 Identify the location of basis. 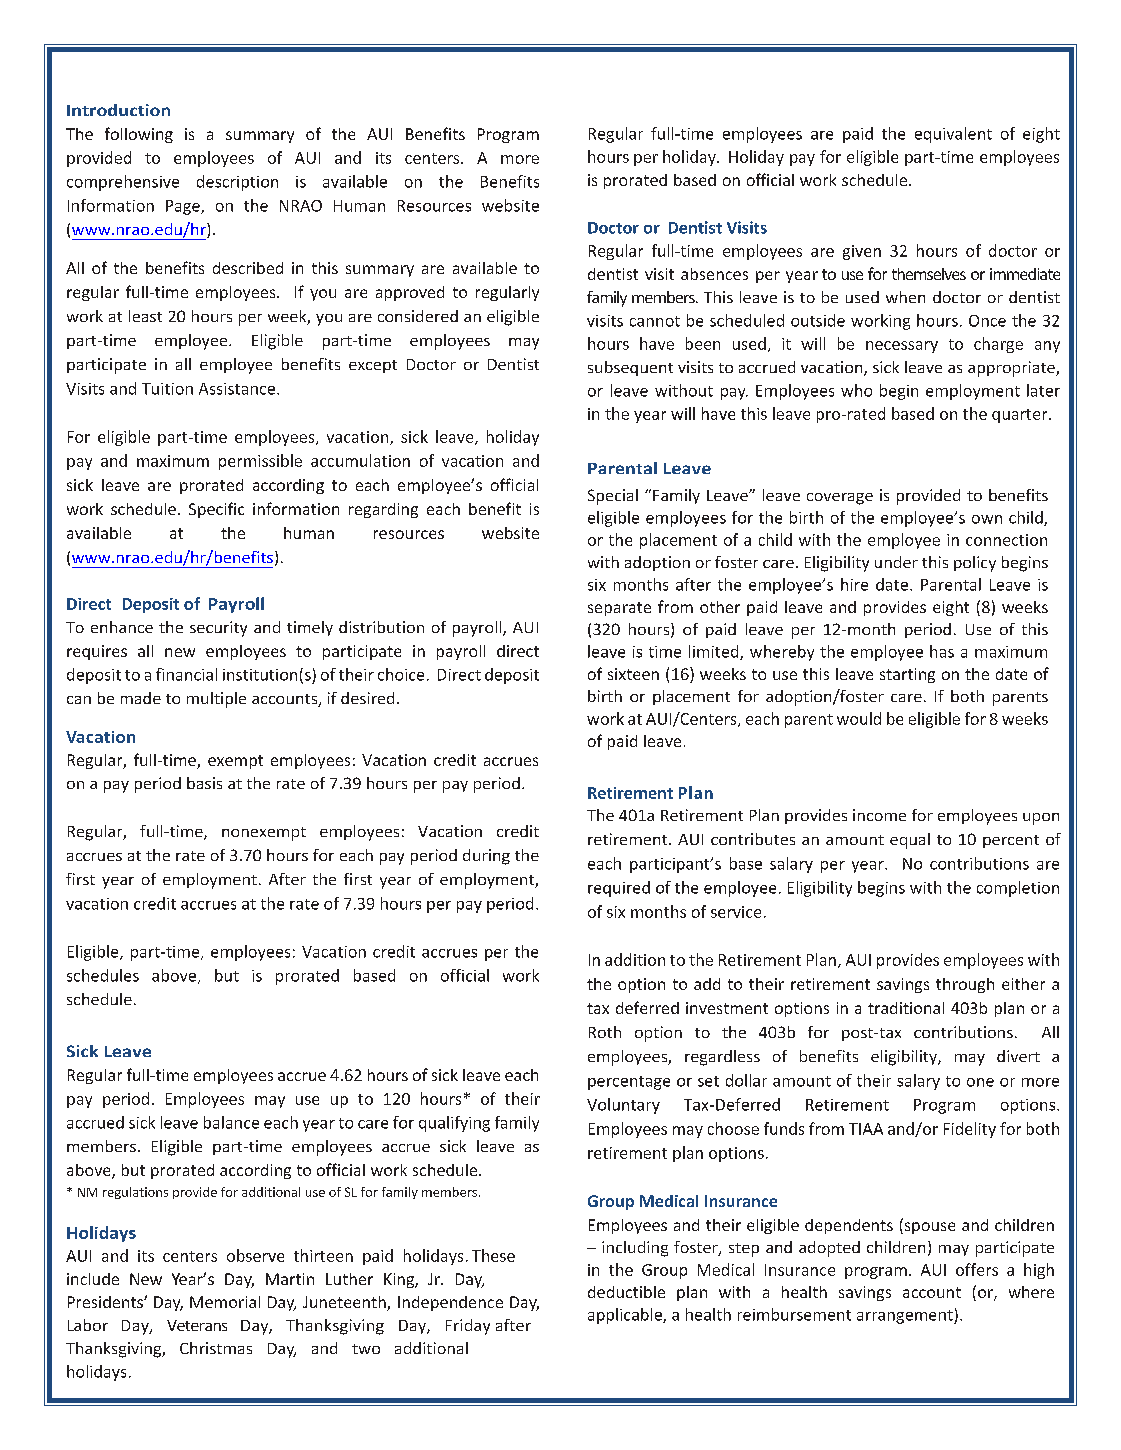
(204, 783).
